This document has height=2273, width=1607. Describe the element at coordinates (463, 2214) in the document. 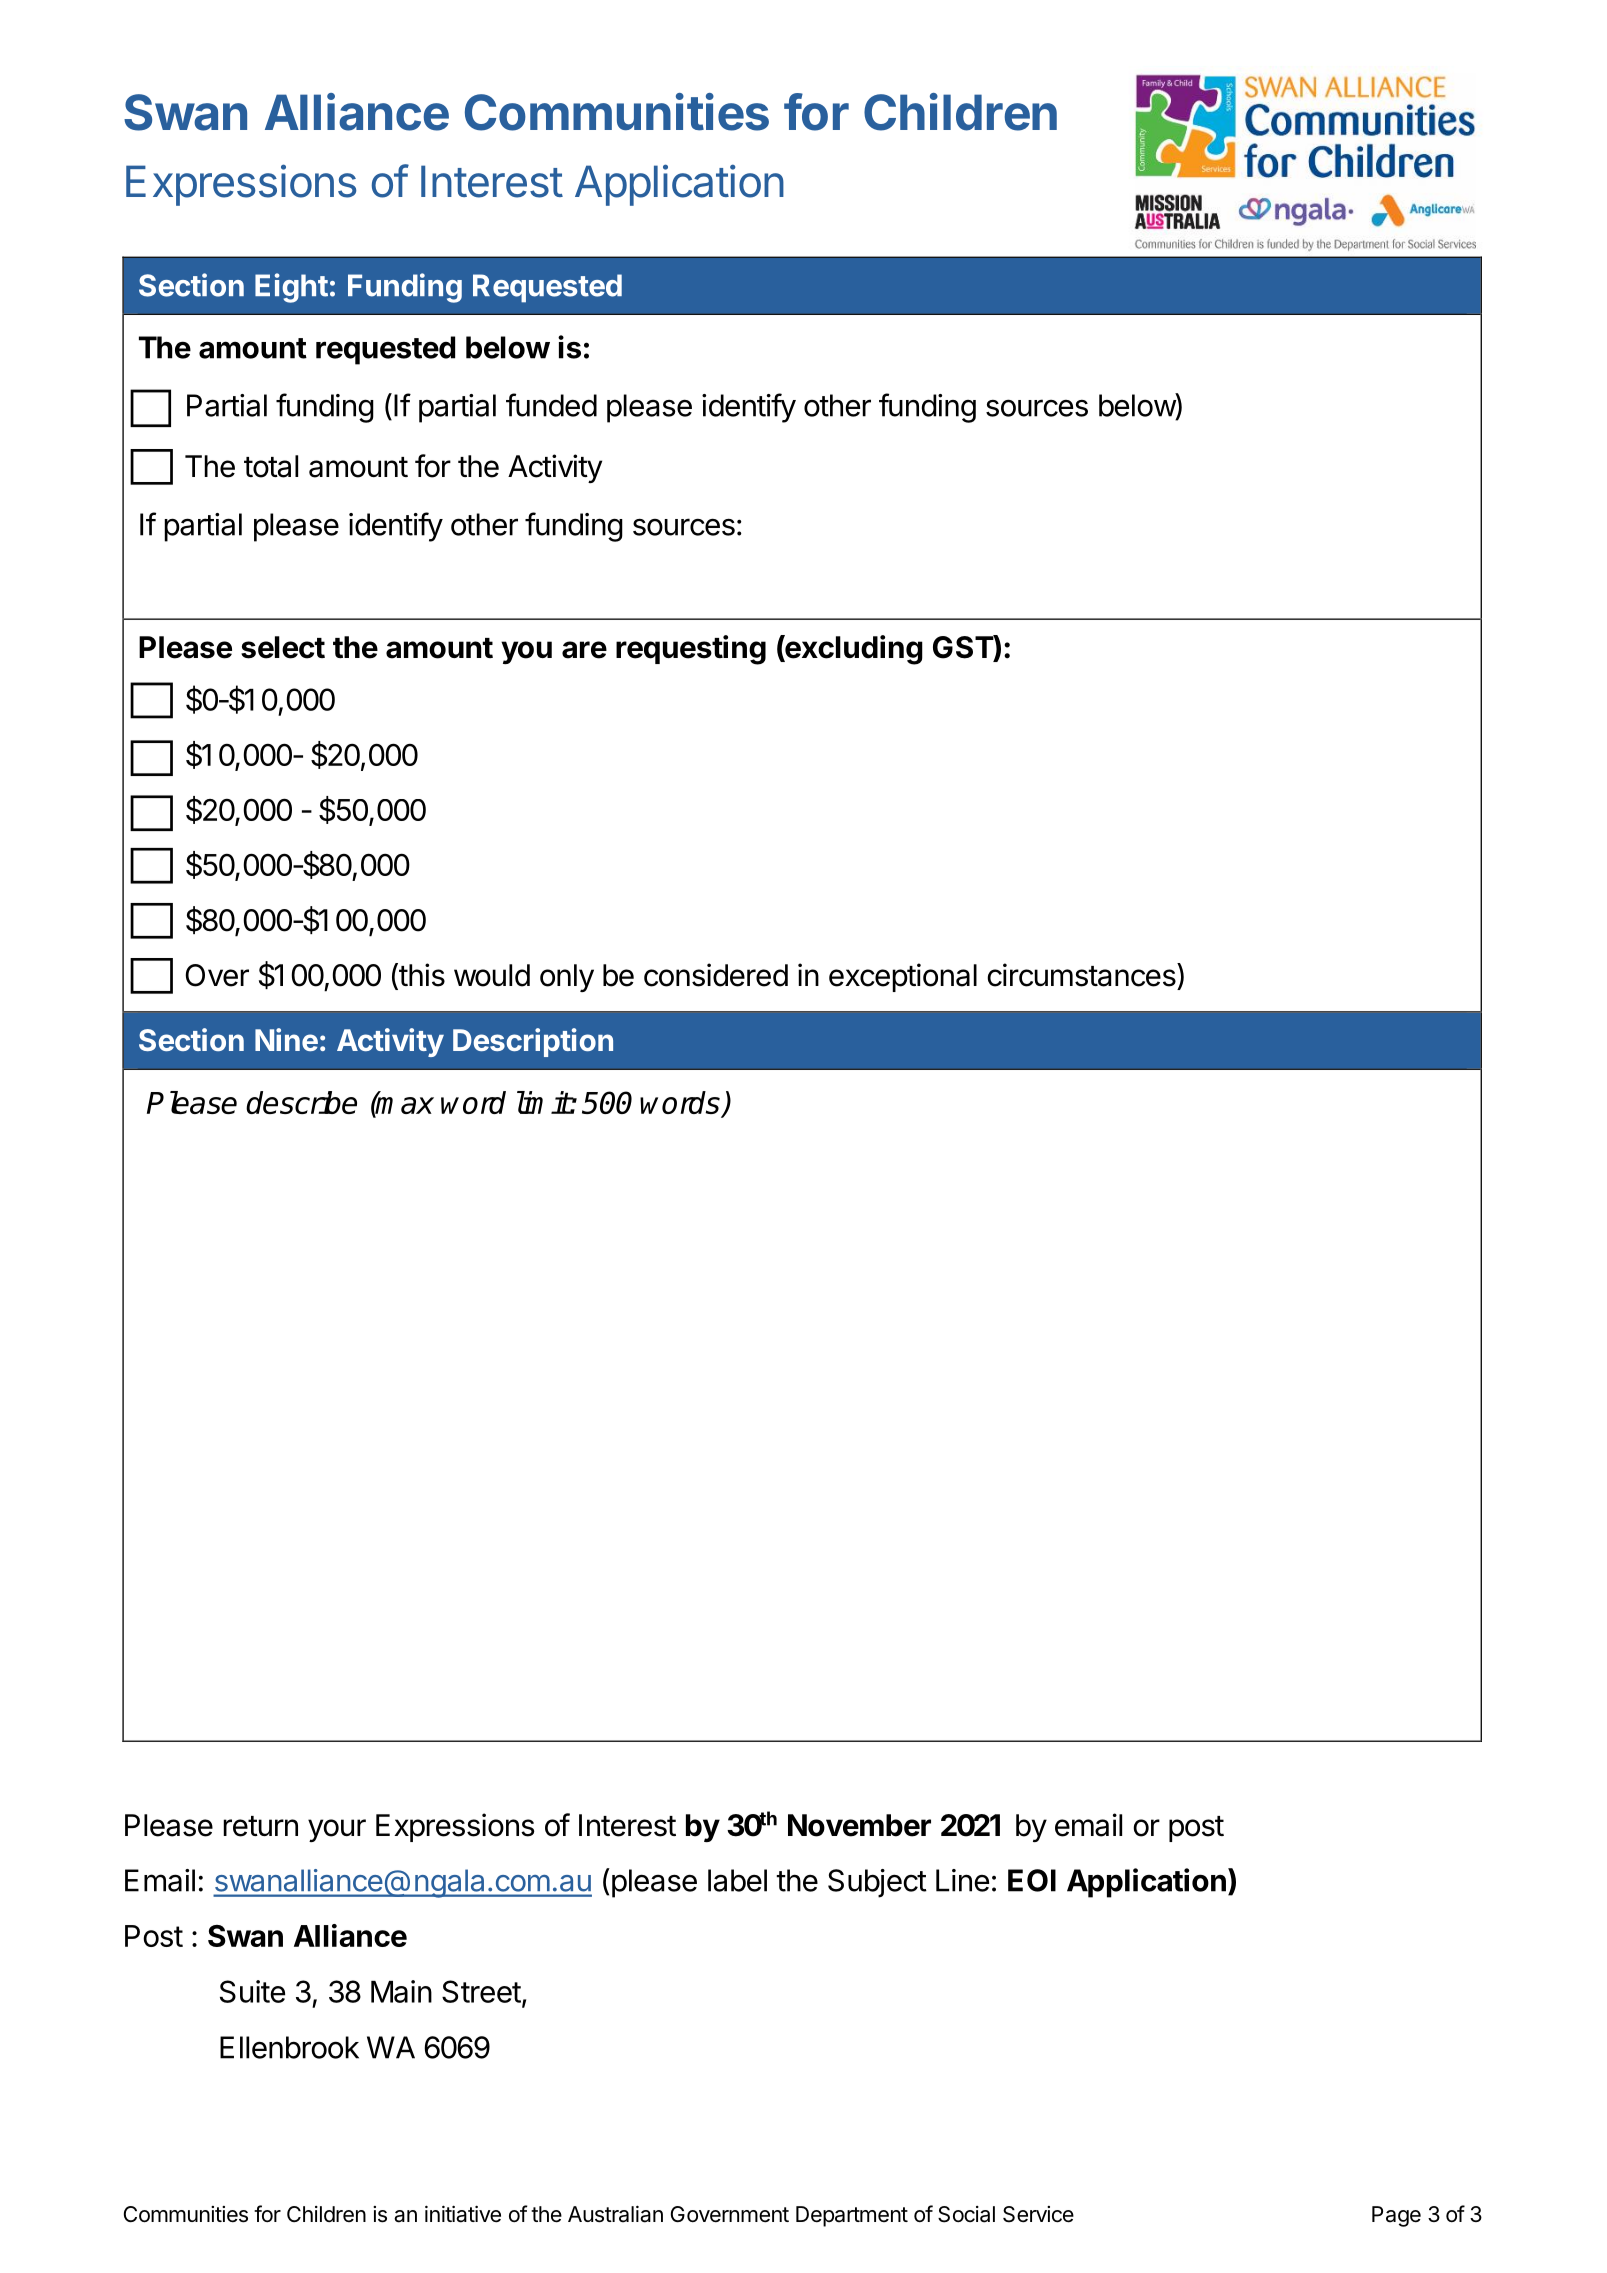

I see `initiative` at that location.
